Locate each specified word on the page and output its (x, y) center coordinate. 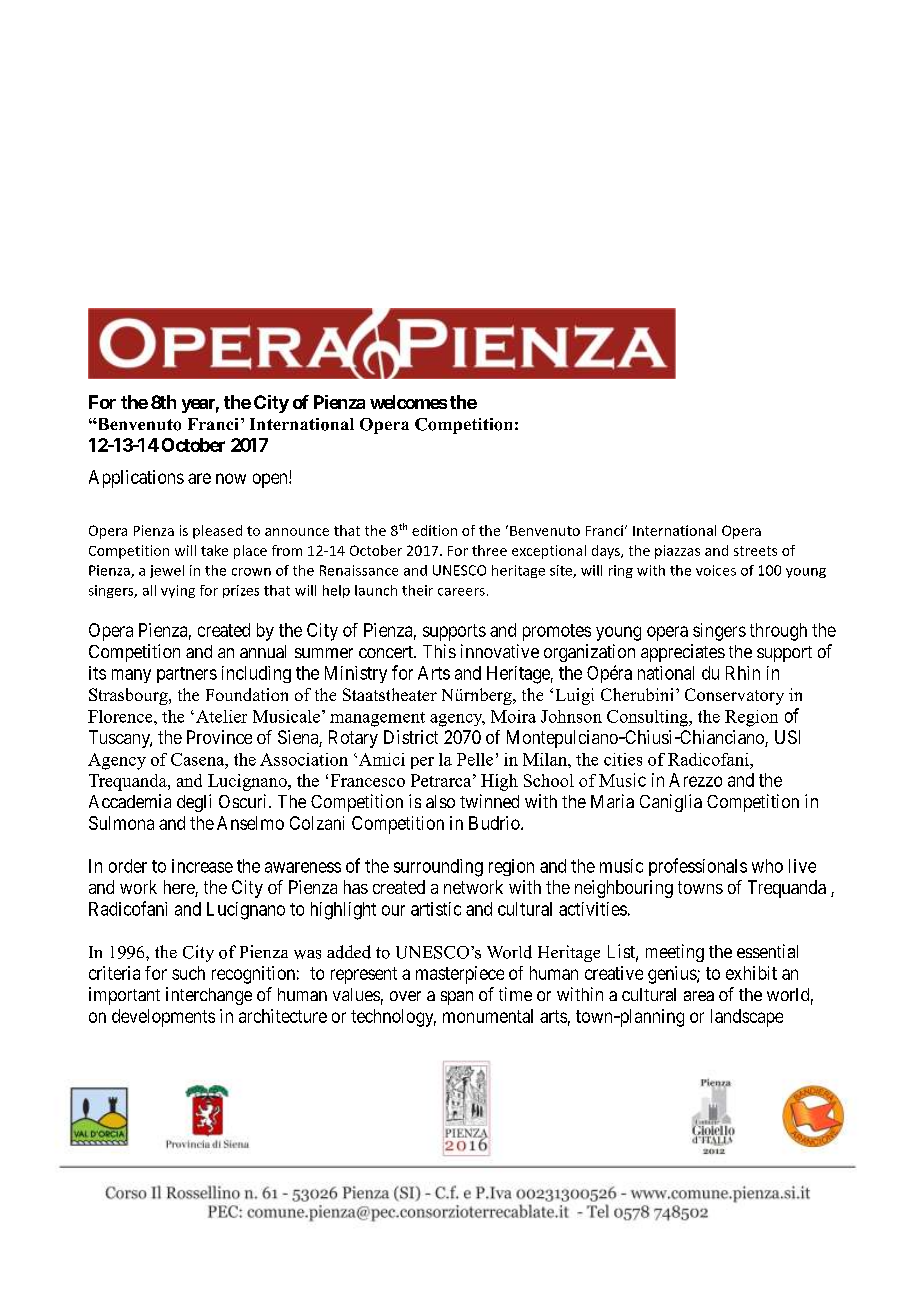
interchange (209, 996)
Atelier (221, 716)
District (411, 737)
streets (755, 551)
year (200, 406)
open (271, 480)
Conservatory (734, 696)
